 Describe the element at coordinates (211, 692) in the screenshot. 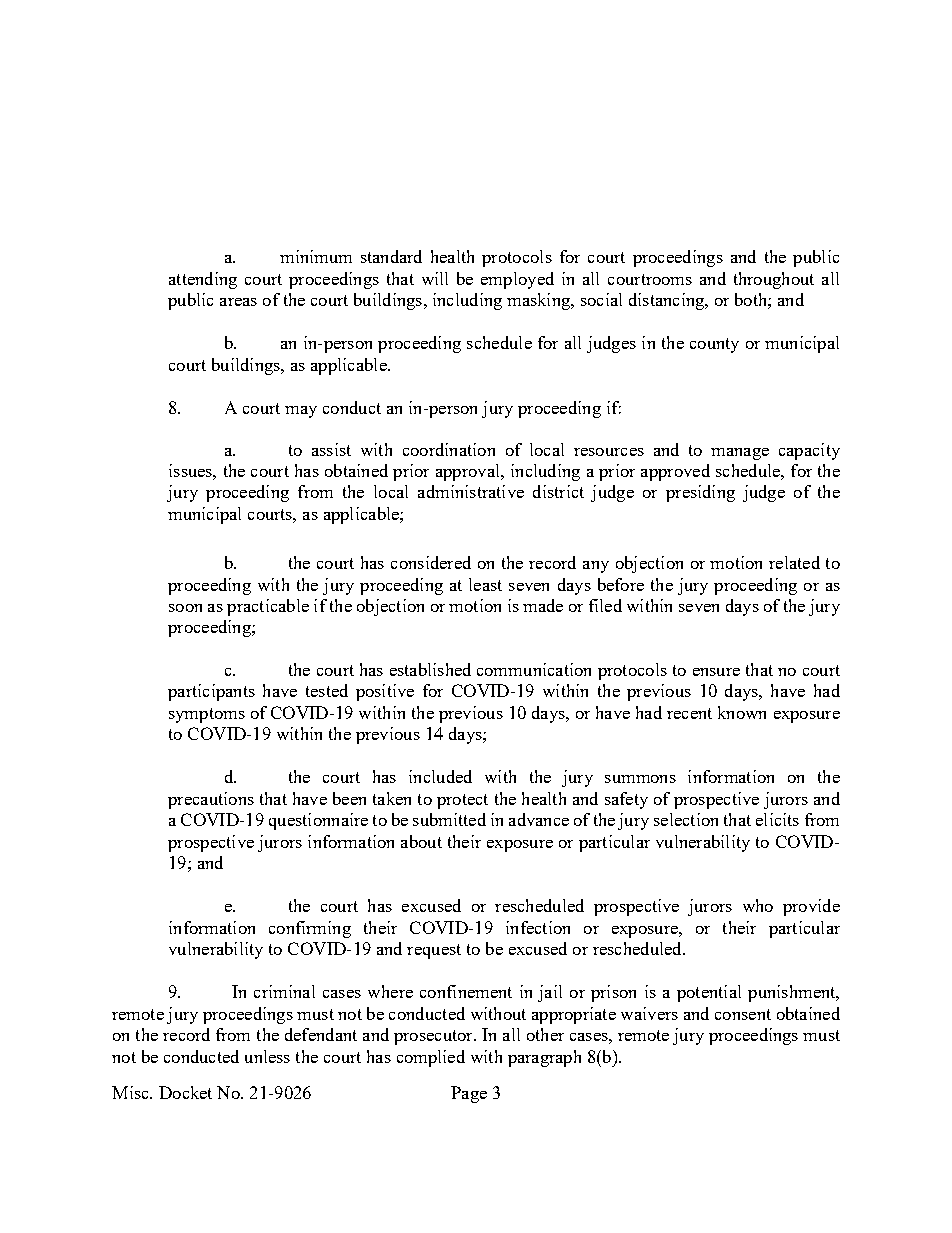

I see `participants` at that location.
